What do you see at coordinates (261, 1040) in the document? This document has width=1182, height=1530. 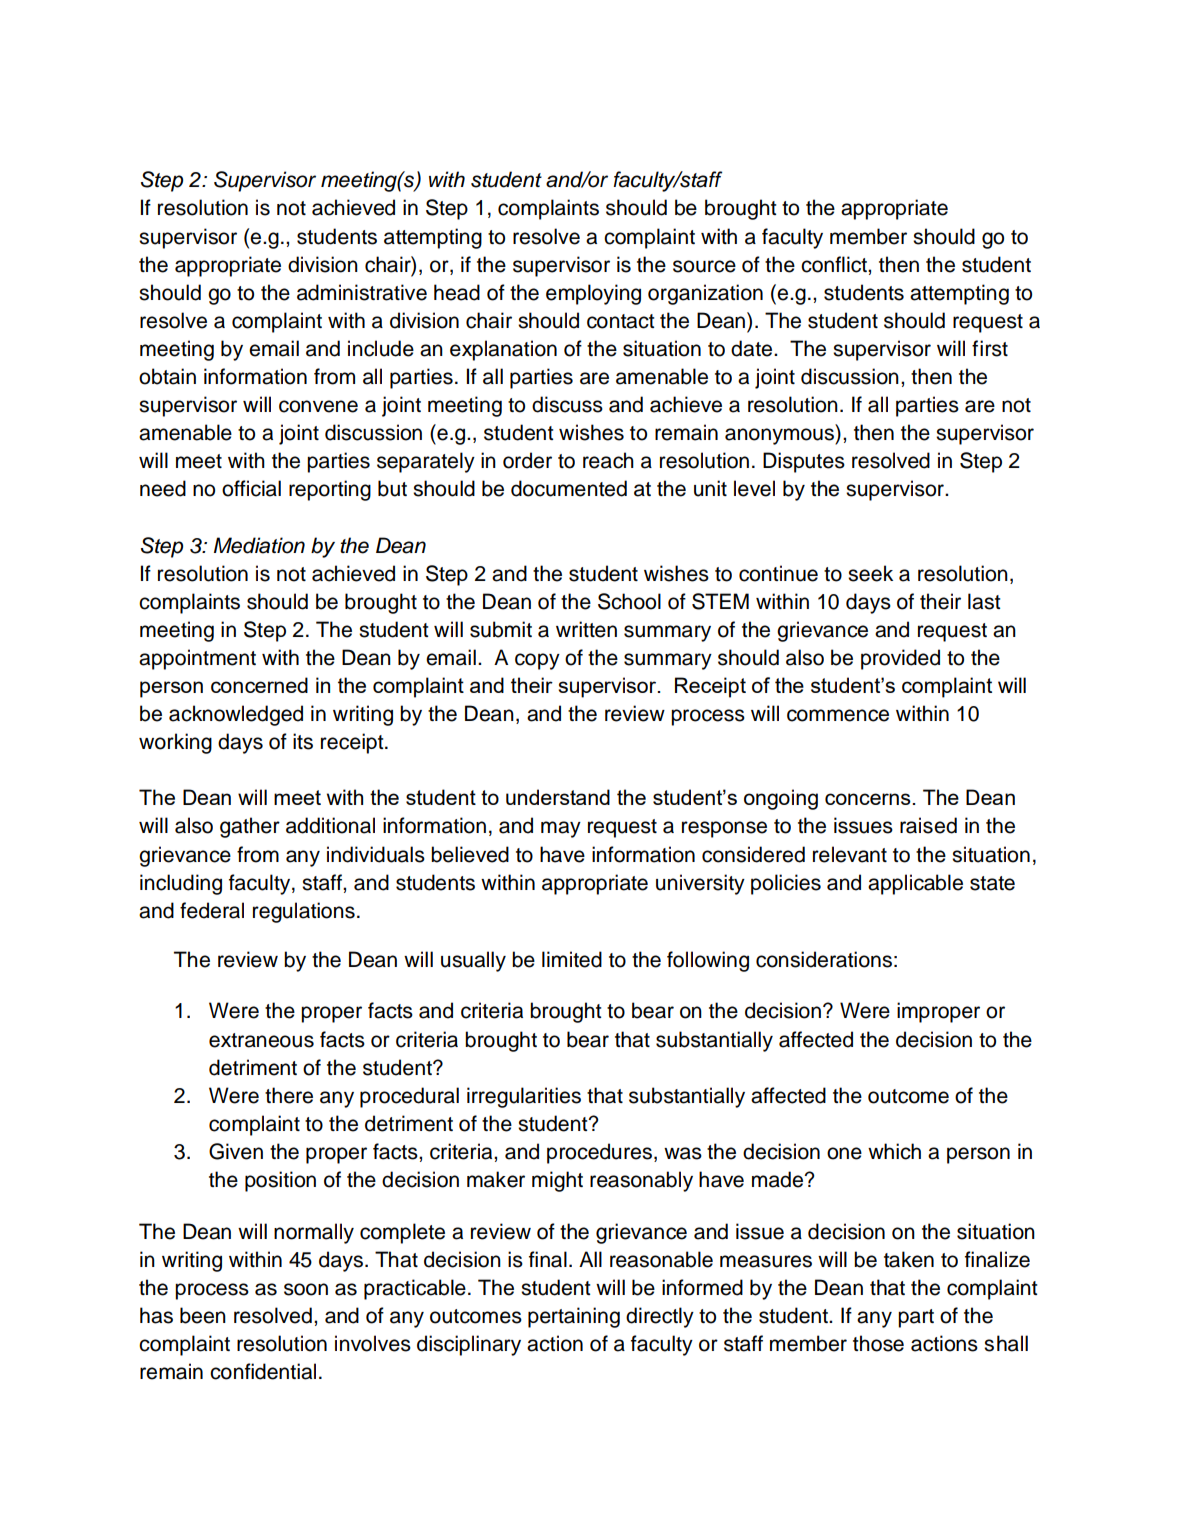 I see `extraneous` at bounding box center [261, 1040].
